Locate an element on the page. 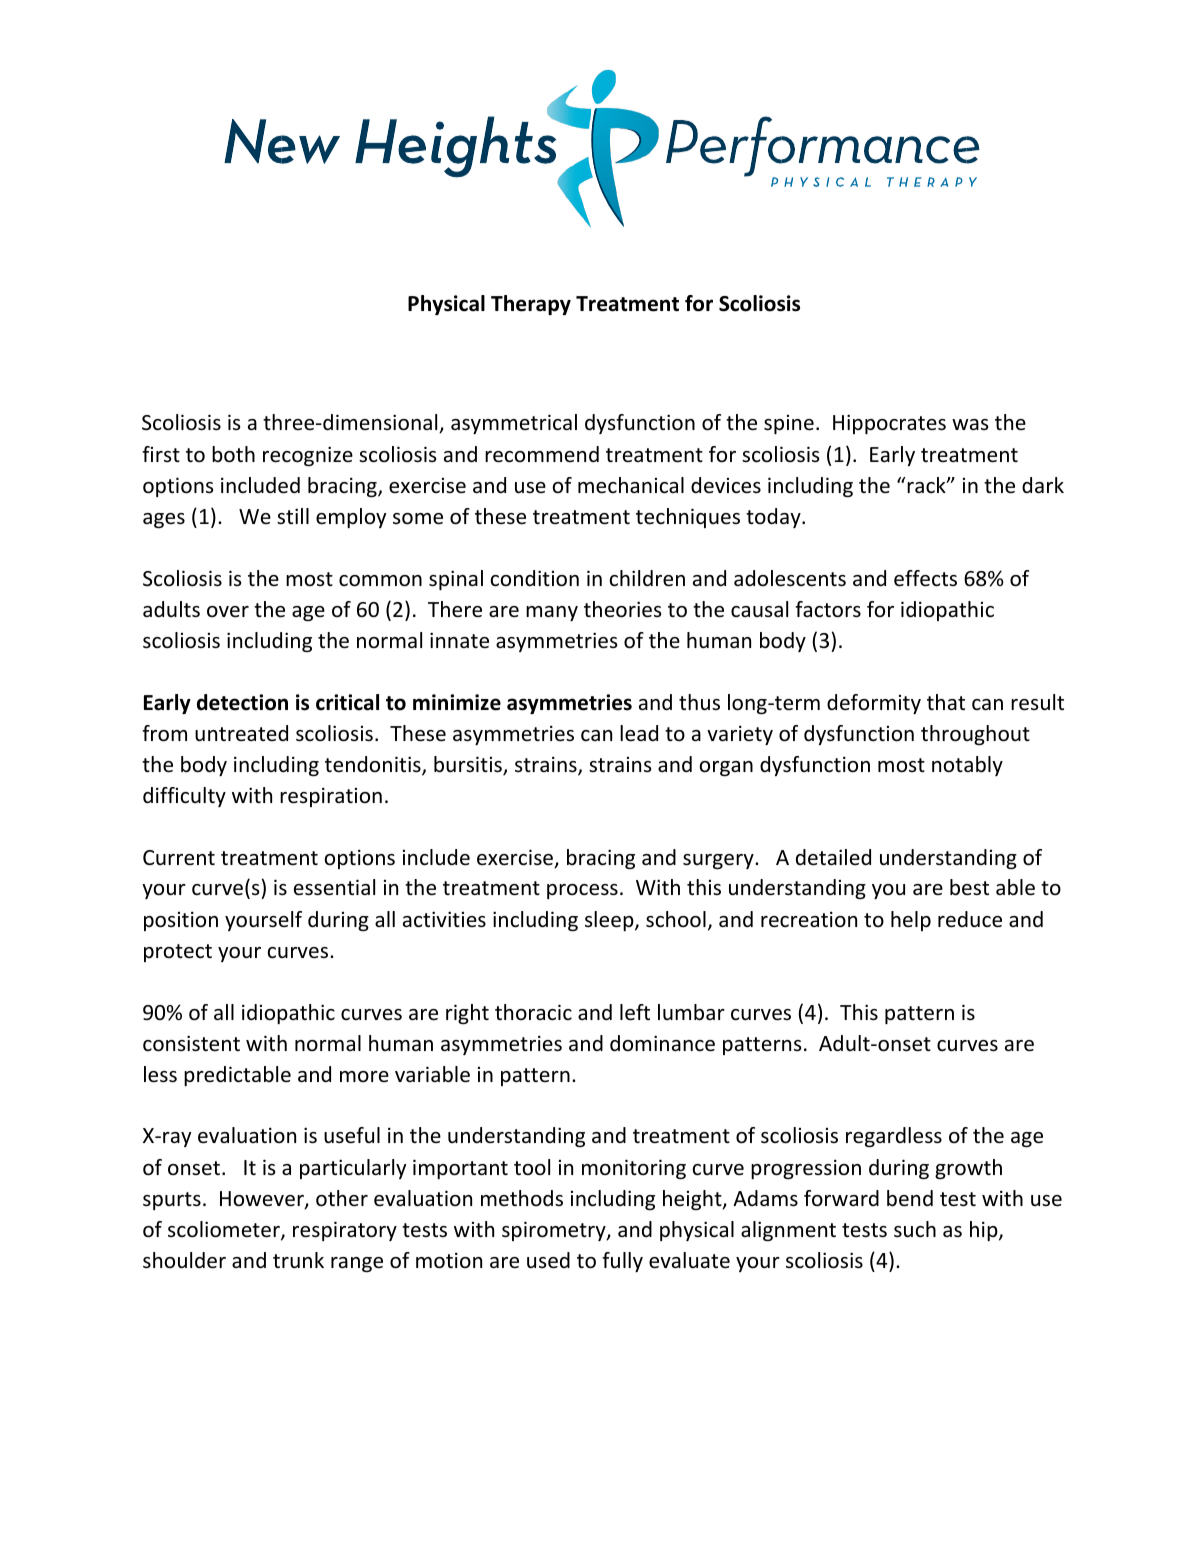 The height and width of the document is (1553, 1200). was is located at coordinates (970, 424).
